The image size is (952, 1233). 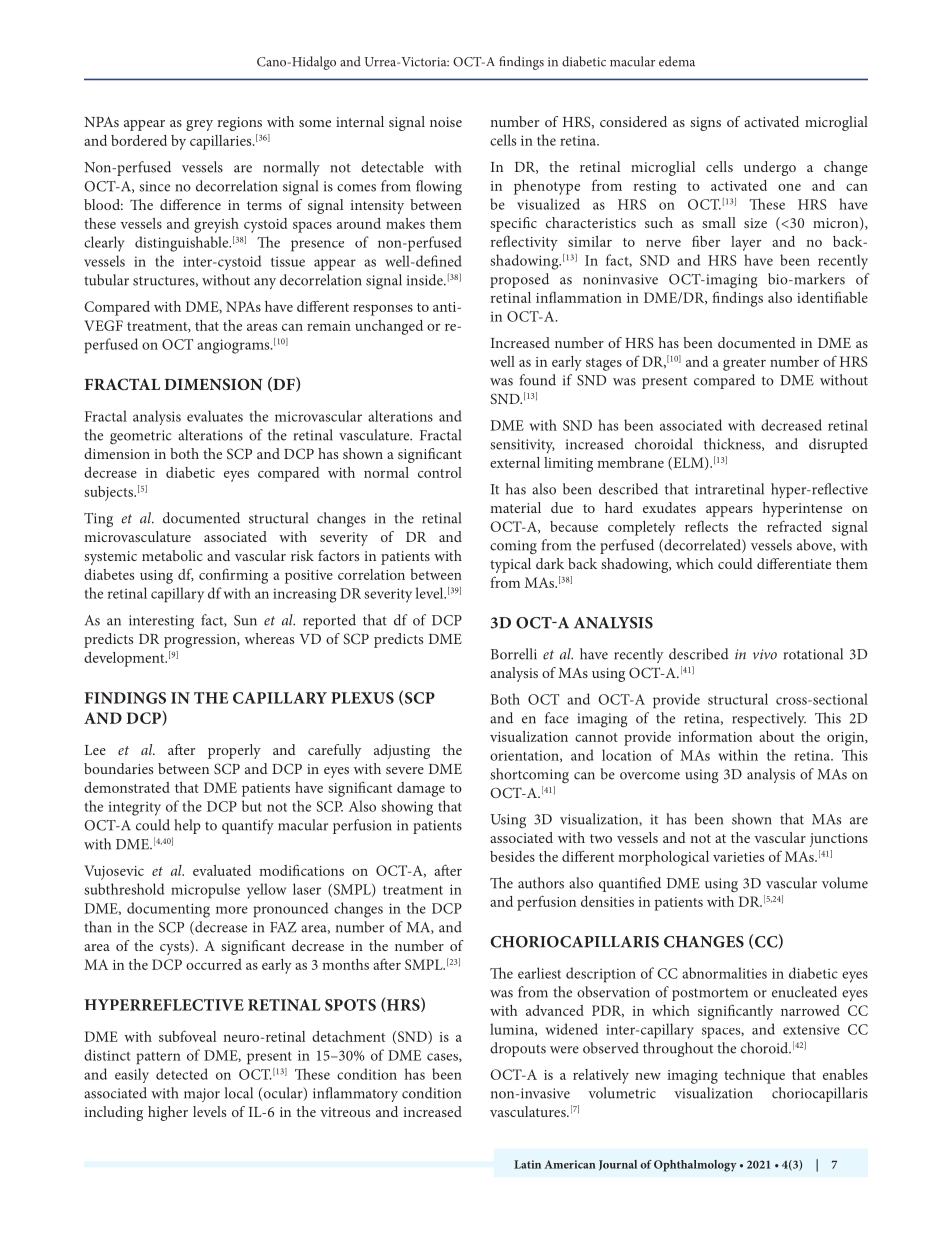 I want to click on higher, so click(x=168, y=1113).
